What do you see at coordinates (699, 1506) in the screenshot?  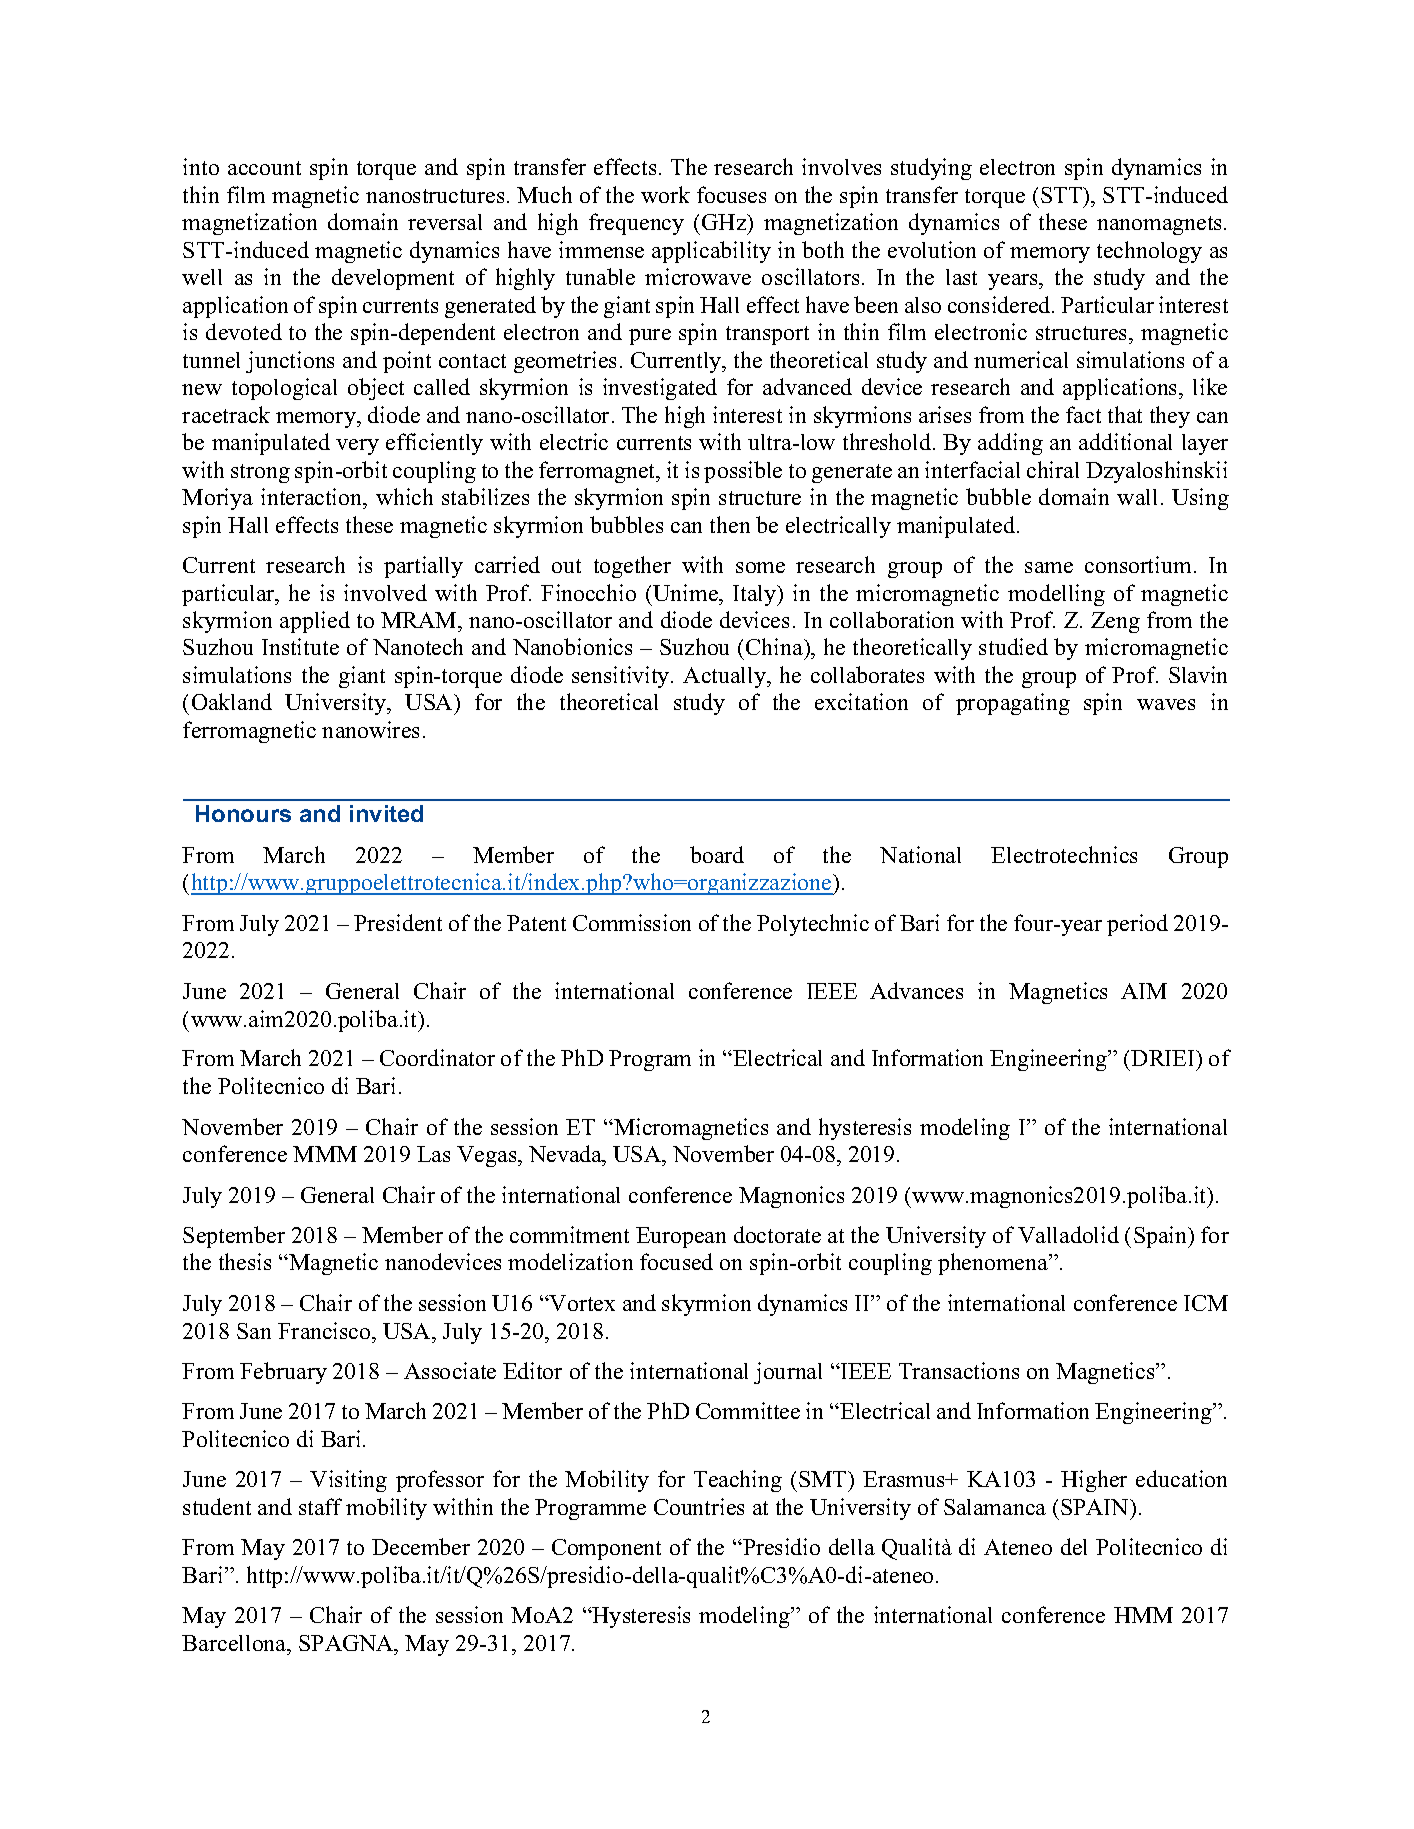 I see `Countries` at bounding box center [699, 1506].
